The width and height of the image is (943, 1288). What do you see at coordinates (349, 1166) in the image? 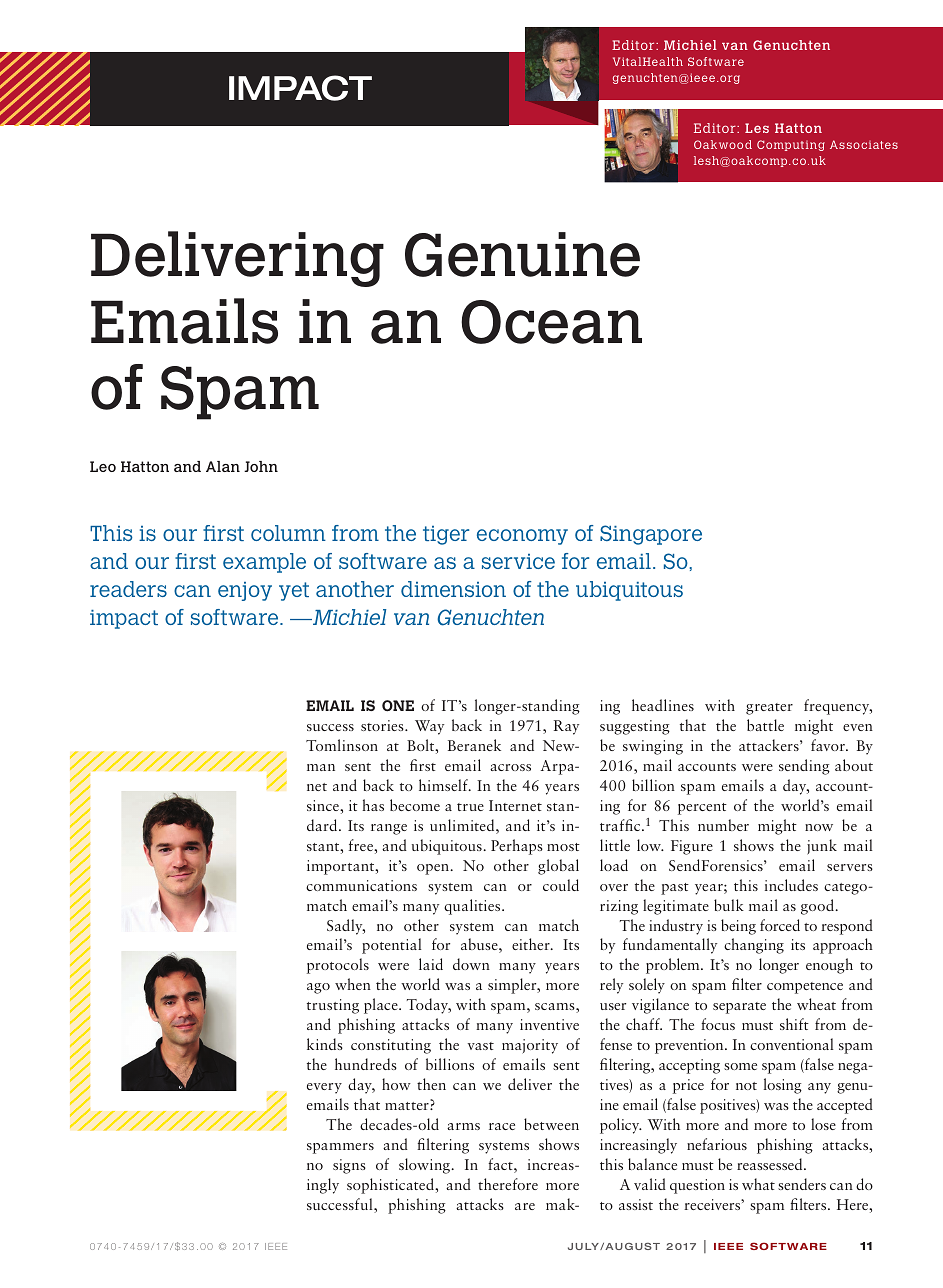
I see `signs` at bounding box center [349, 1166].
